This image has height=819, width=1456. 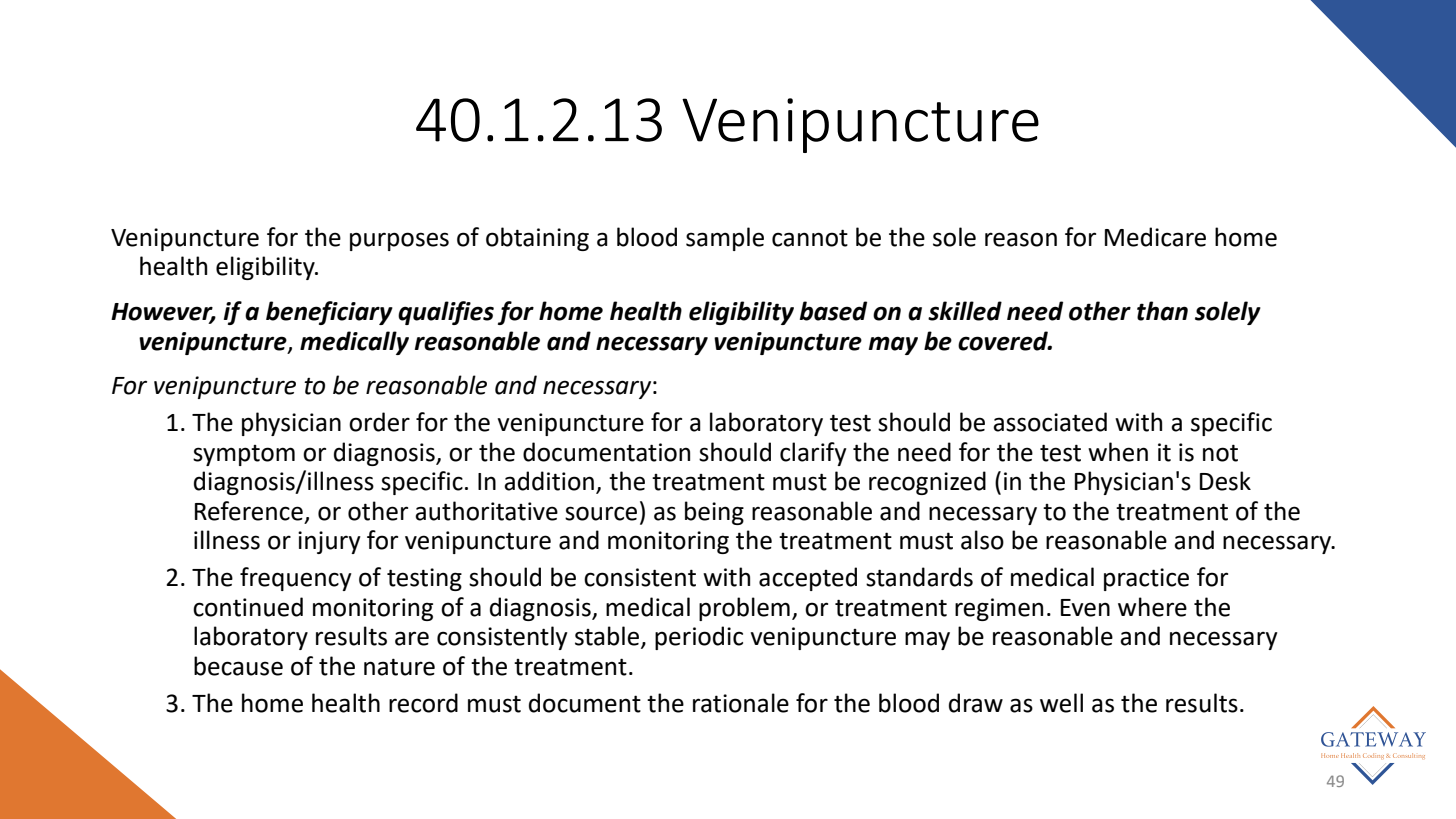 What do you see at coordinates (329, 542) in the image?
I see `injury` at bounding box center [329, 542].
